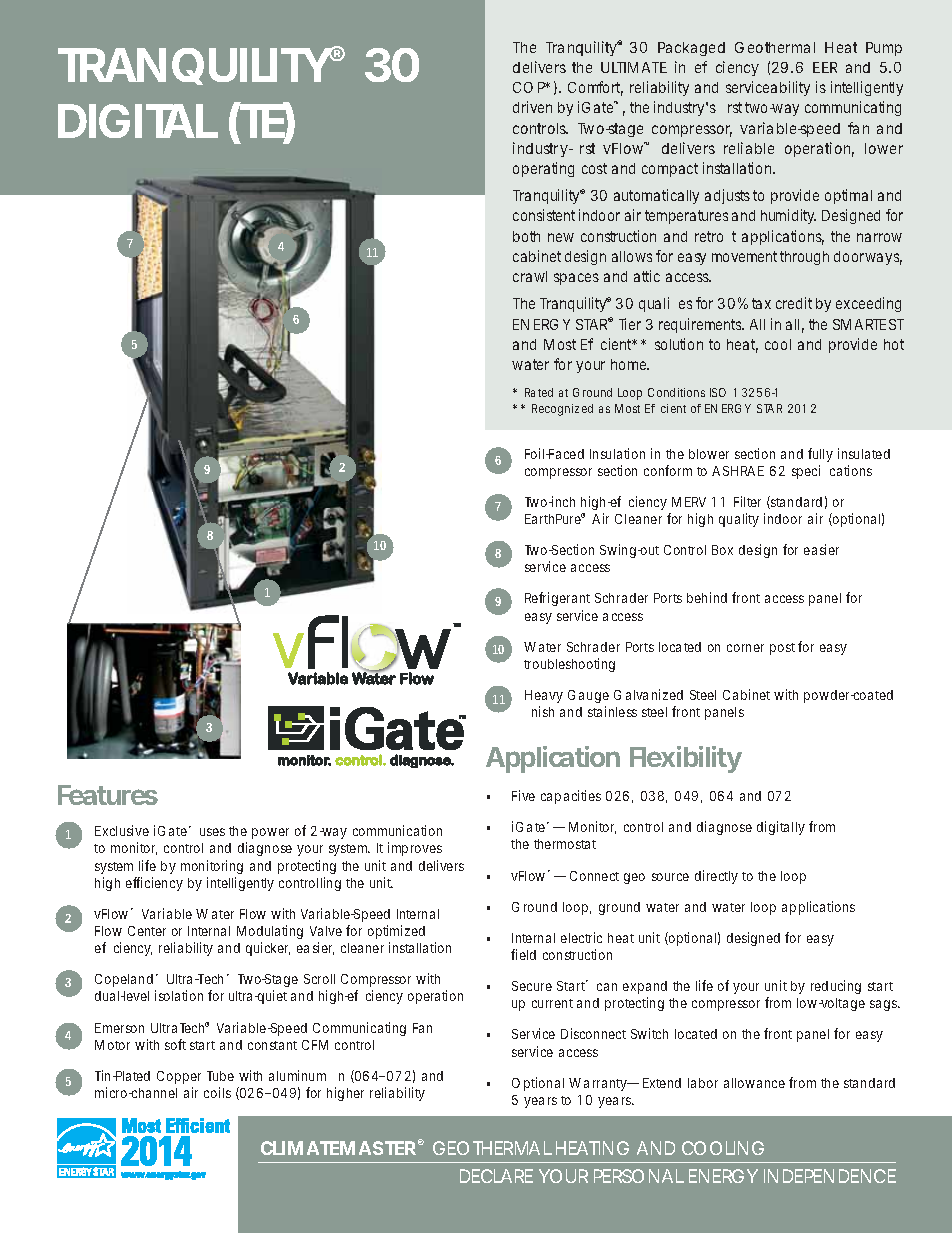 Image resolution: width=952 pixels, height=1233 pixels. I want to click on Rated, so click(539, 392).
